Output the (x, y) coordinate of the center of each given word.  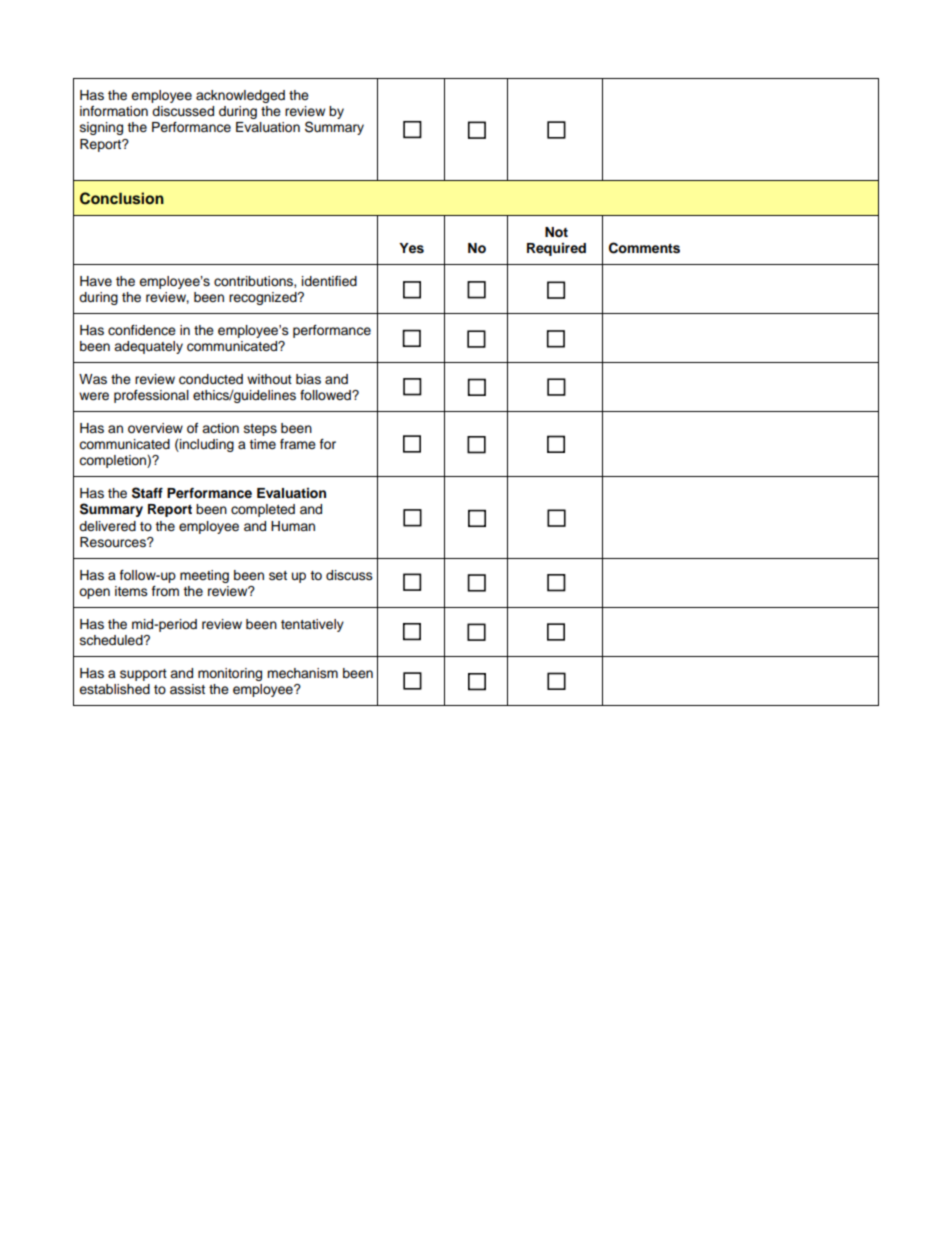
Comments (644, 248)
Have (96, 281)
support (143, 675)
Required (556, 249)
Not (556, 232)
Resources (114, 542)
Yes (411, 248)
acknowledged (240, 96)
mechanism (302, 673)
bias (308, 379)
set (278, 575)
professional (151, 396)
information (114, 111)
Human (293, 526)
